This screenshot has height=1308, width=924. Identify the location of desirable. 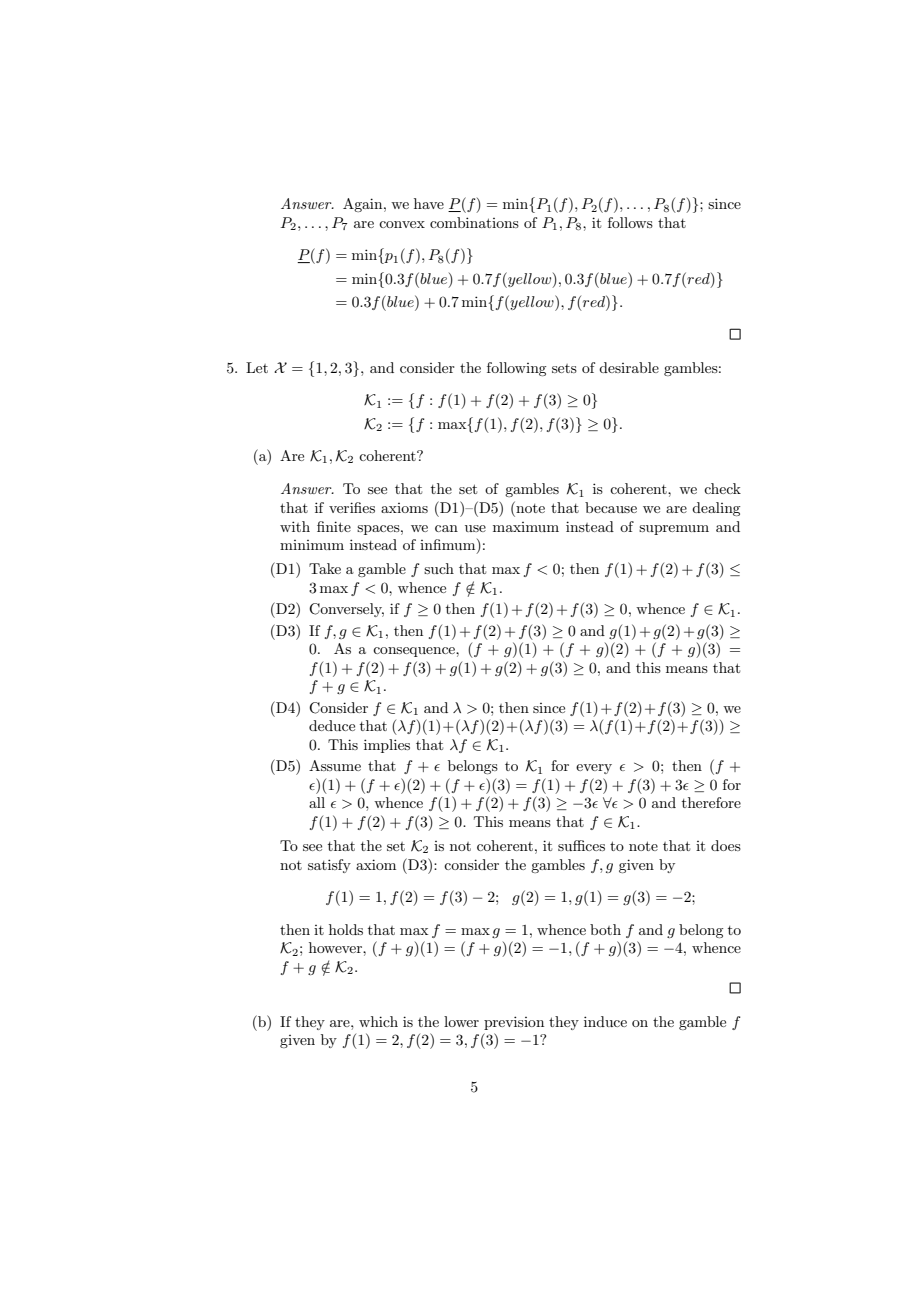
(629, 367).
